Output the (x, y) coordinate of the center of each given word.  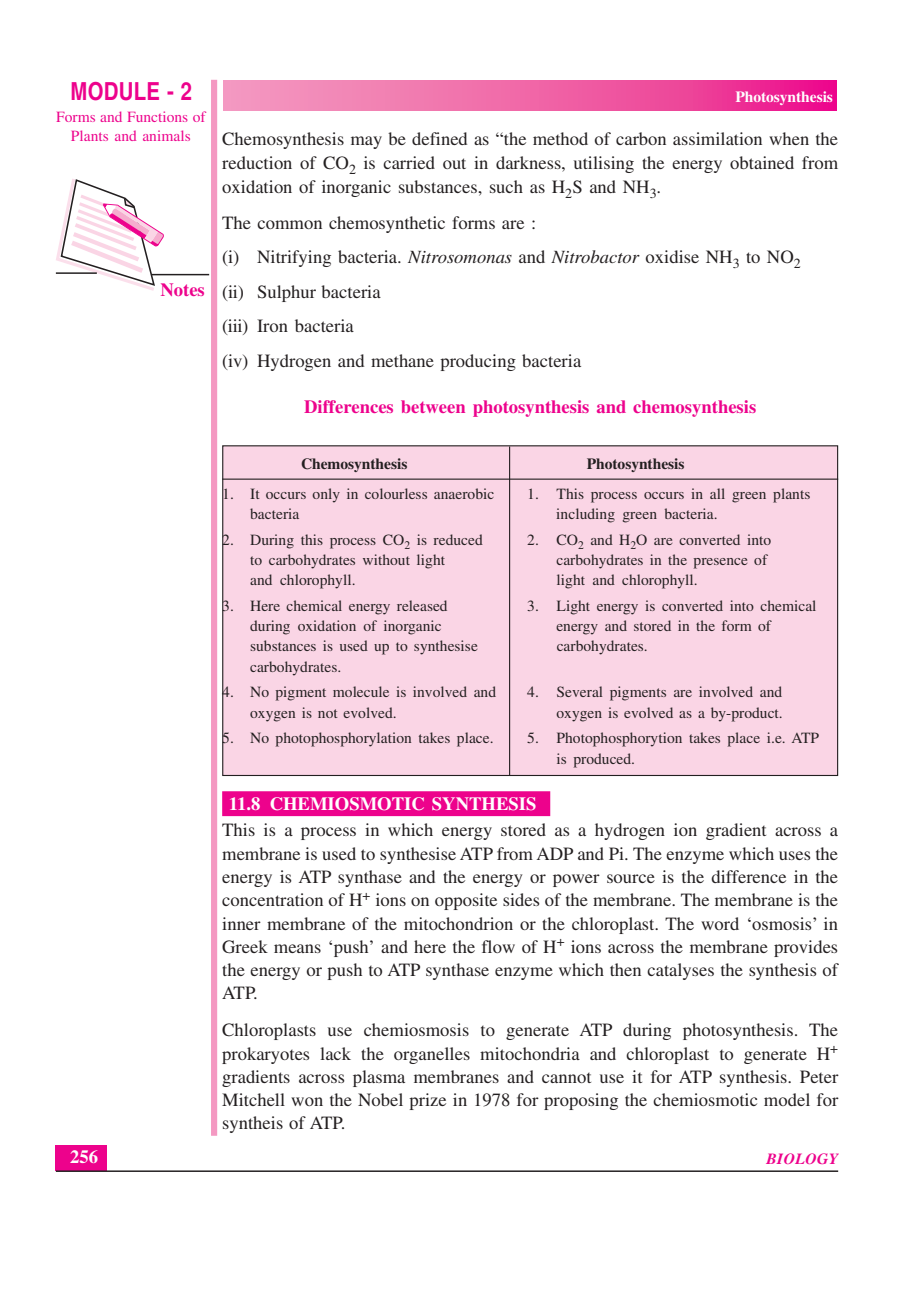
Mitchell (253, 1099)
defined (439, 138)
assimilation (717, 138)
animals (166, 135)
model (787, 1099)
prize (427, 1101)
